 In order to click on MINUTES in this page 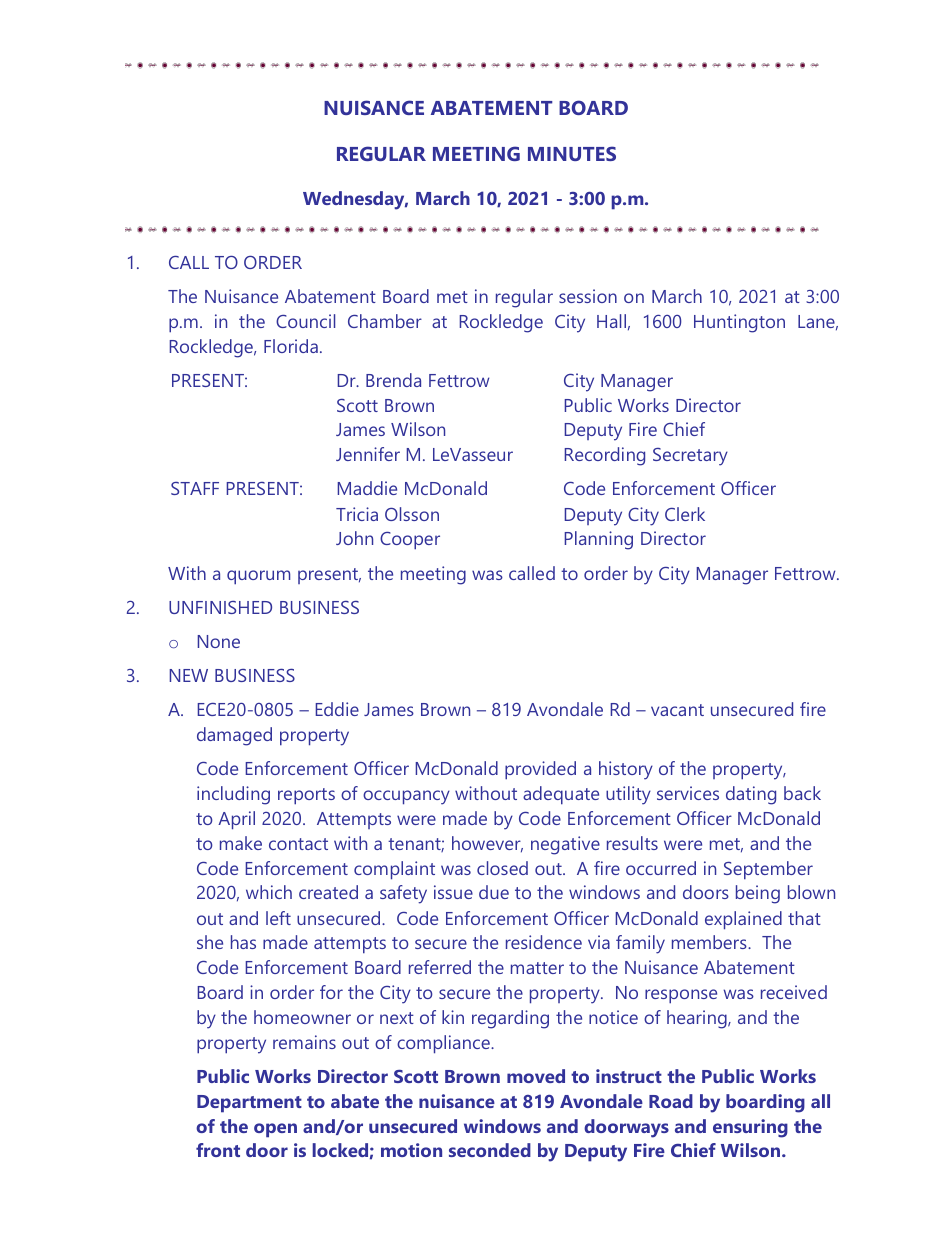, I will do `click(572, 153)`.
